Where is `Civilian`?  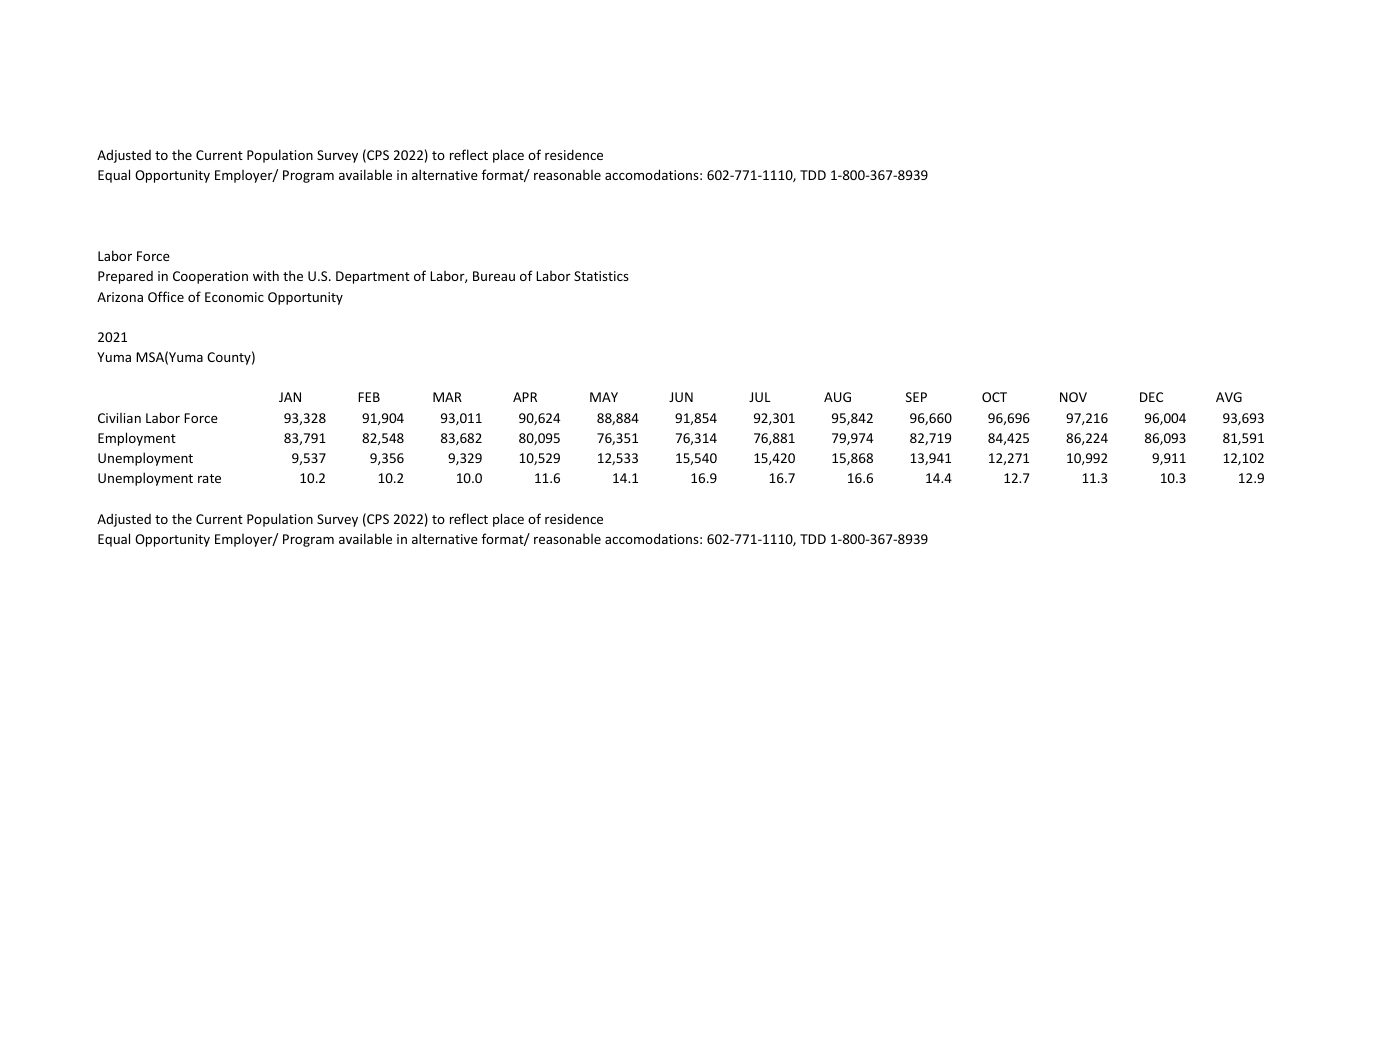 Civilian is located at coordinates (119, 418).
